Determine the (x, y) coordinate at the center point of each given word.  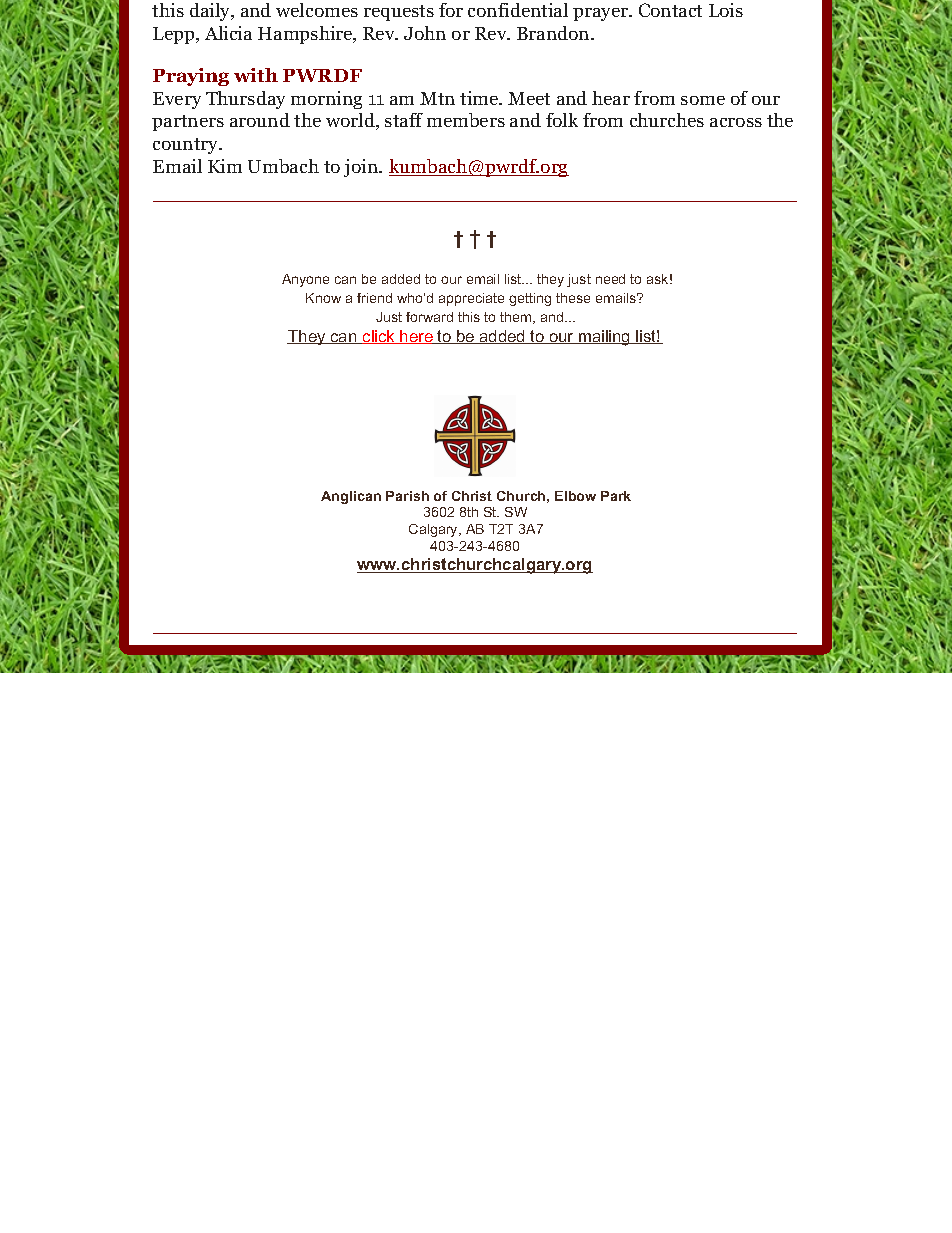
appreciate (471, 299)
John (425, 33)
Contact (670, 10)
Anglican (351, 497)
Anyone (305, 280)
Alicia (228, 33)
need (610, 279)
